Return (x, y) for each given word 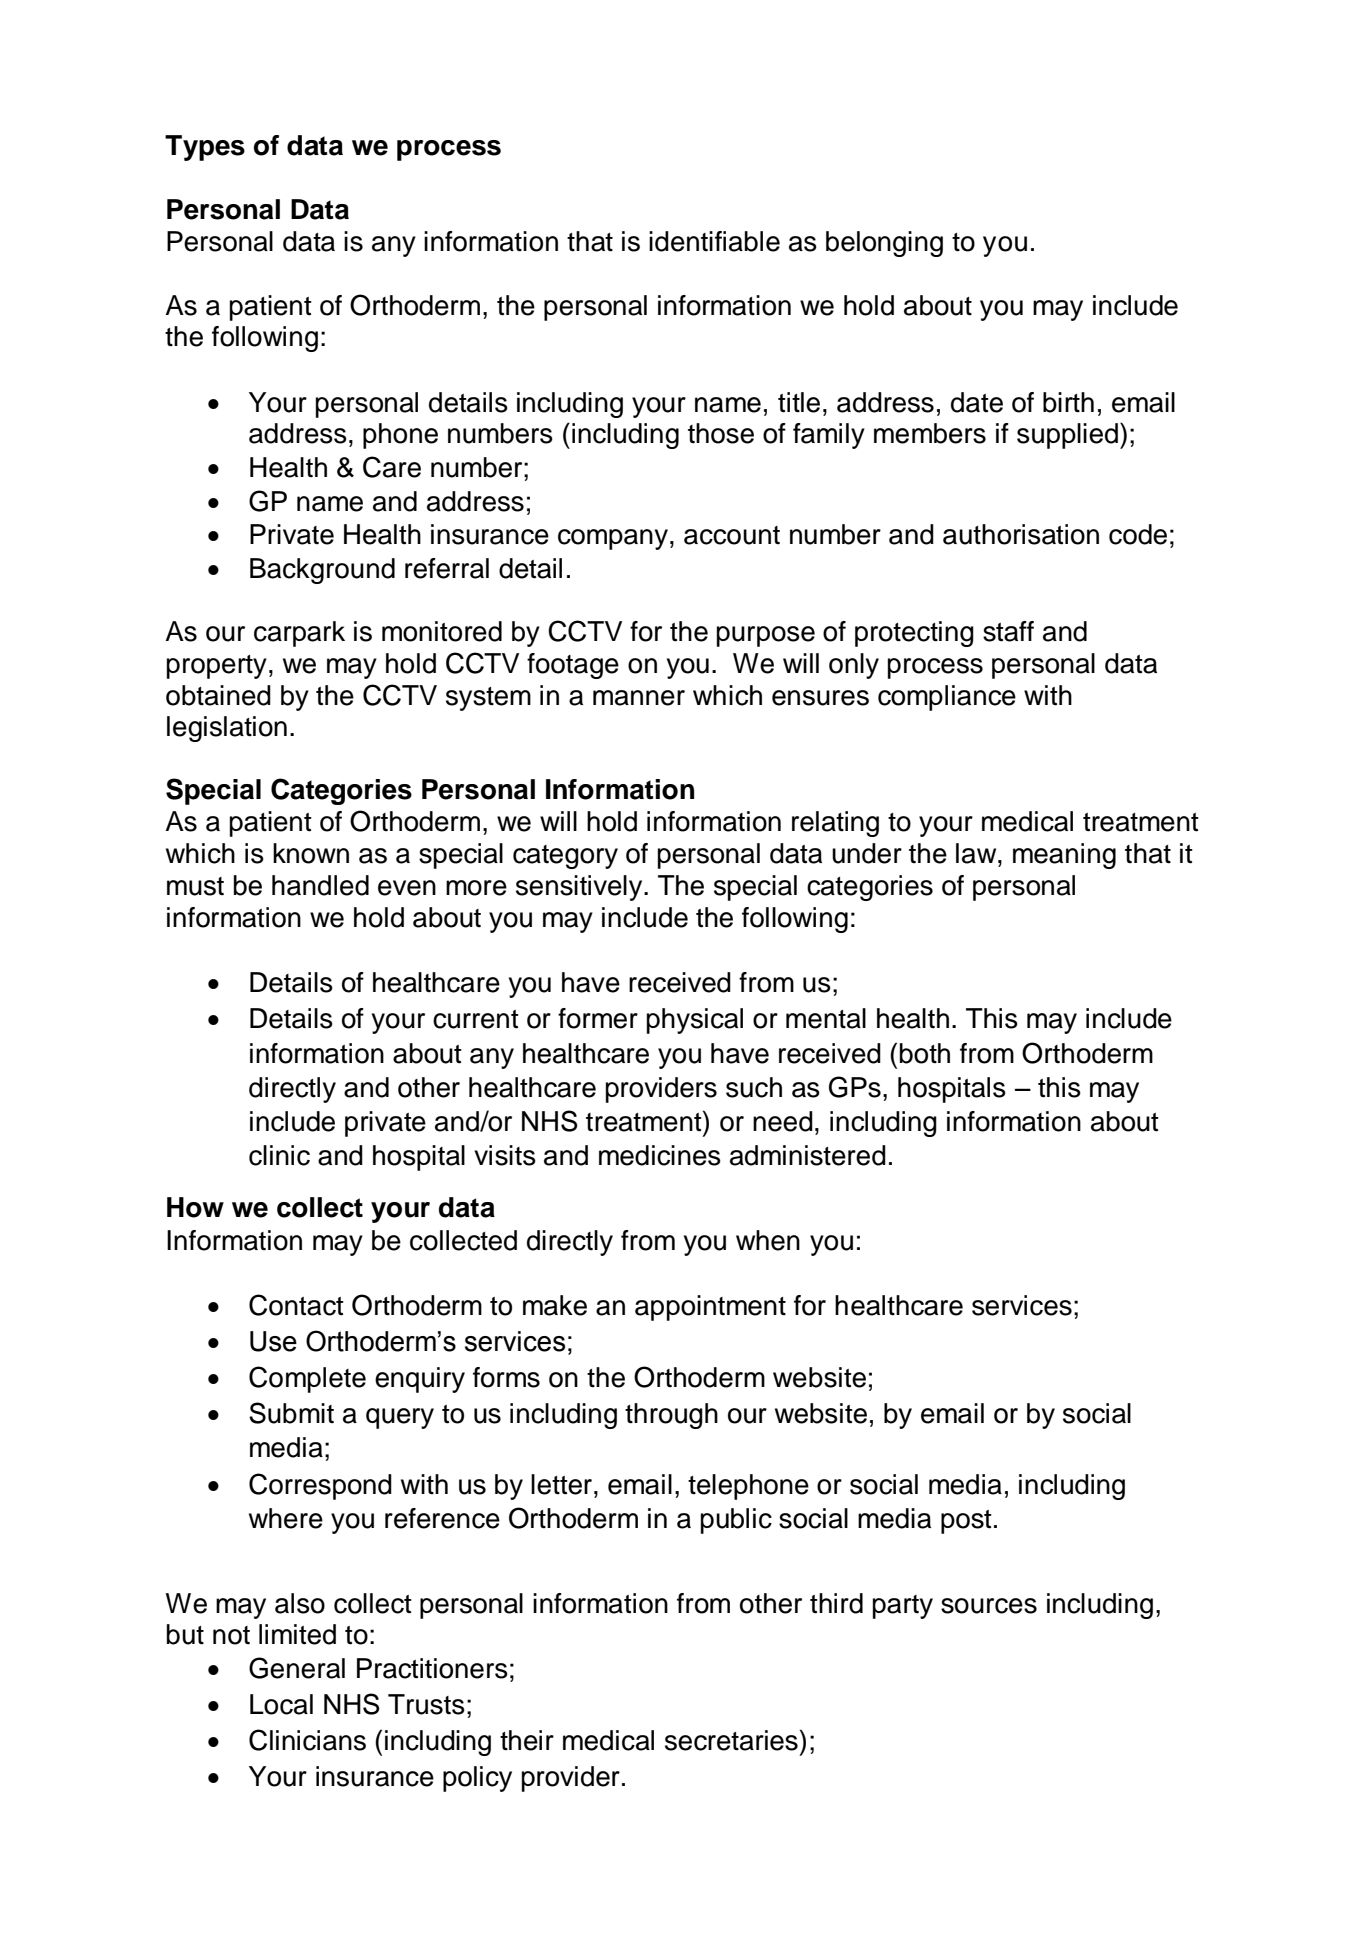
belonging (884, 244)
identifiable (714, 241)
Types (205, 148)
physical (695, 1021)
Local (281, 1704)
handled (320, 885)
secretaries (731, 1740)
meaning (1064, 856)
